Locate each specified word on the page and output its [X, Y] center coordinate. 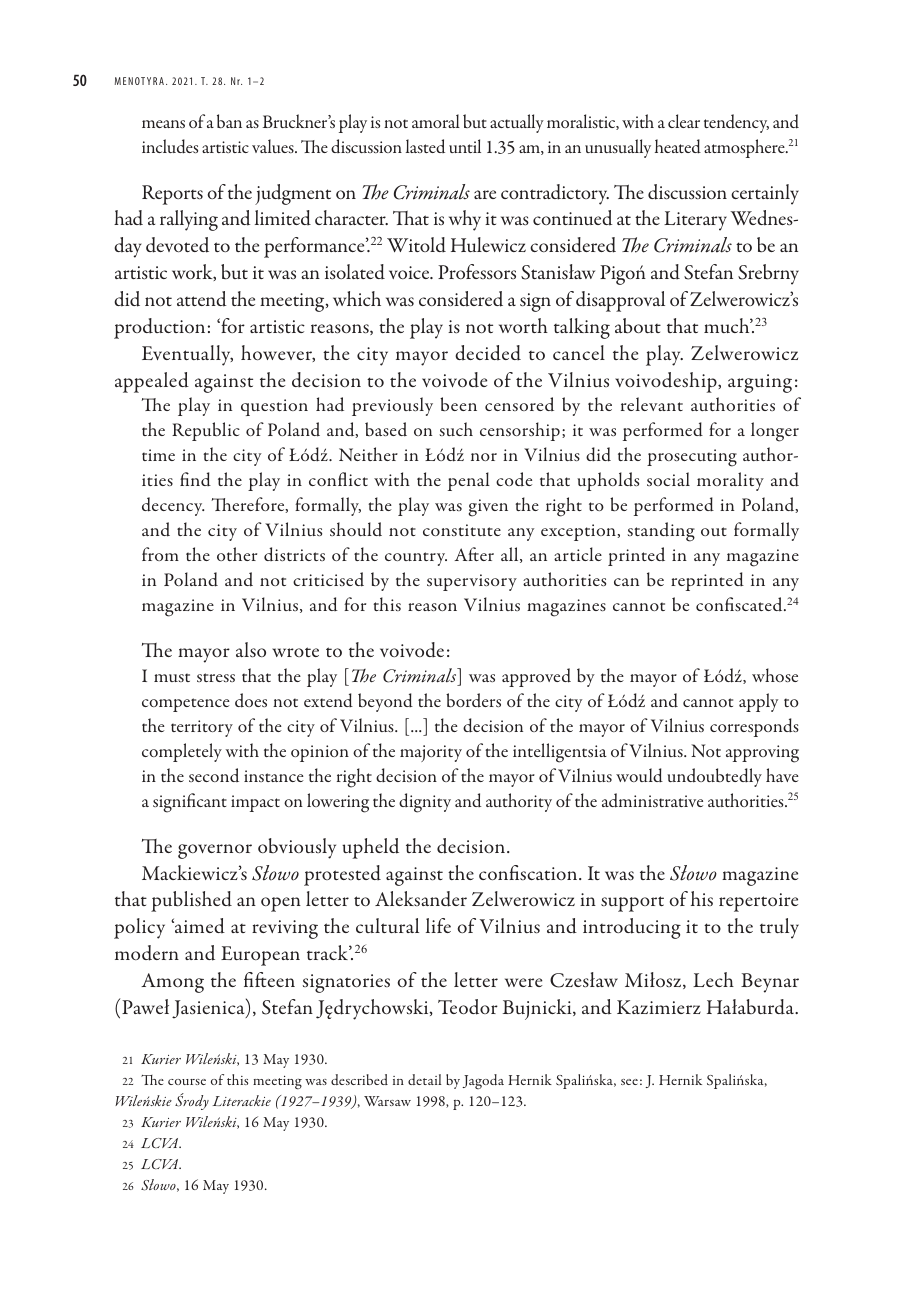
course [187, 1082]
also [251, 650]
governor [215, 851]
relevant [652, 404]
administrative [652, 800]
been [458, 404]
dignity [425, 803]
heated [678, 146]
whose [775, 675]
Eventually [187, 355]
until [465, 146]
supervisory [472, 582]
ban [229, 121]
